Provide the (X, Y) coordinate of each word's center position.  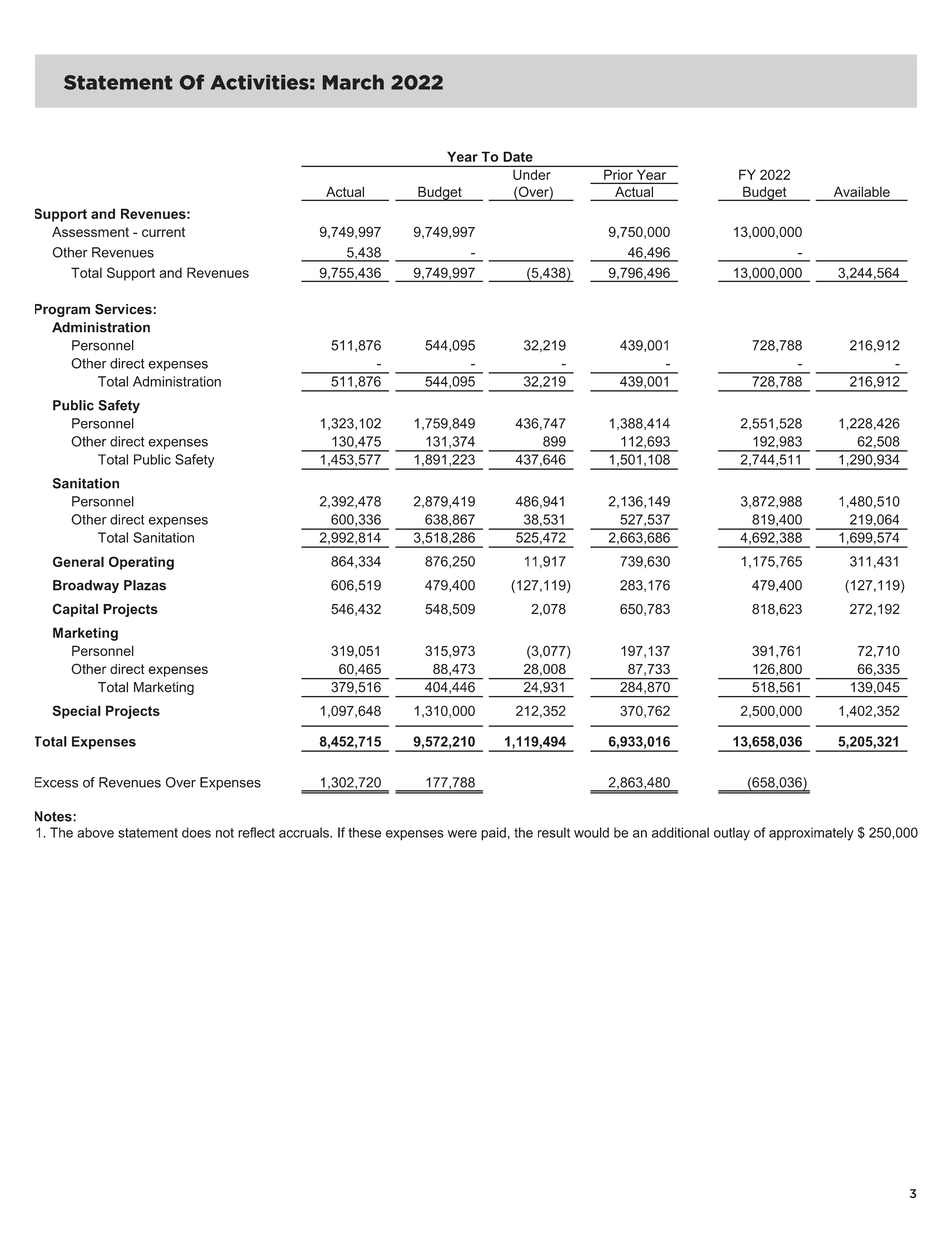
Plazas (145, 585)
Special (77, 712)
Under (532, 175)
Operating (141, 563)
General (78, 561)
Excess (56, 782)
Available (862, 192)
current (163, 232)
